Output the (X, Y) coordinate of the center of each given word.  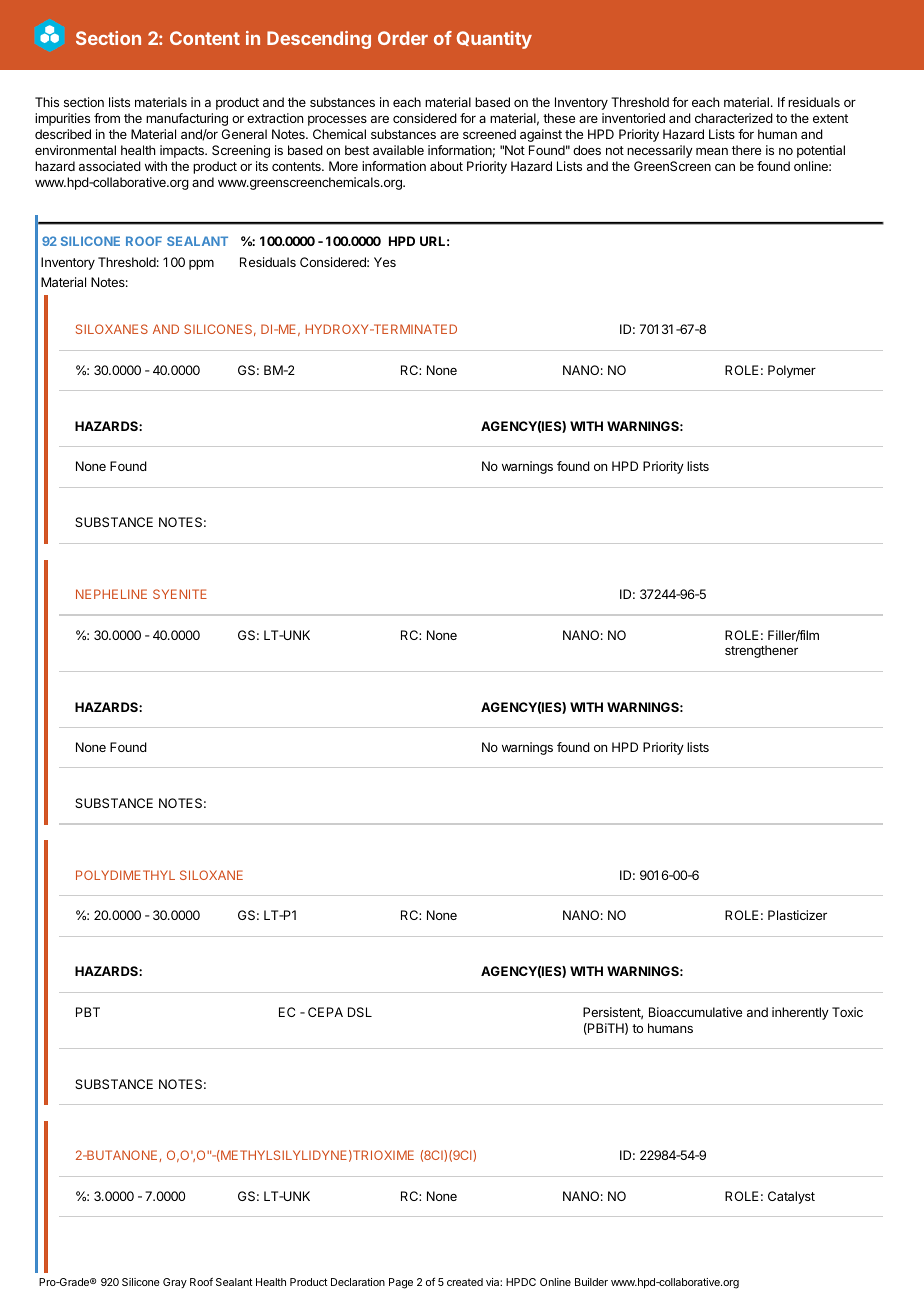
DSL (360, 1012)
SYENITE (180, 594)
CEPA (325, 1012)
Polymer (792, 371)
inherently (800, 1013)
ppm (201, 265)
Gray (175, 1283)
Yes (385, 262)
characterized (734, 118)
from (107, 118)
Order (403, 38)
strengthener (761, 651)
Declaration (358, 1282)
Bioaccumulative (695, 1012)
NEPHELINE (111, 594)
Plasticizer (797, 915)
